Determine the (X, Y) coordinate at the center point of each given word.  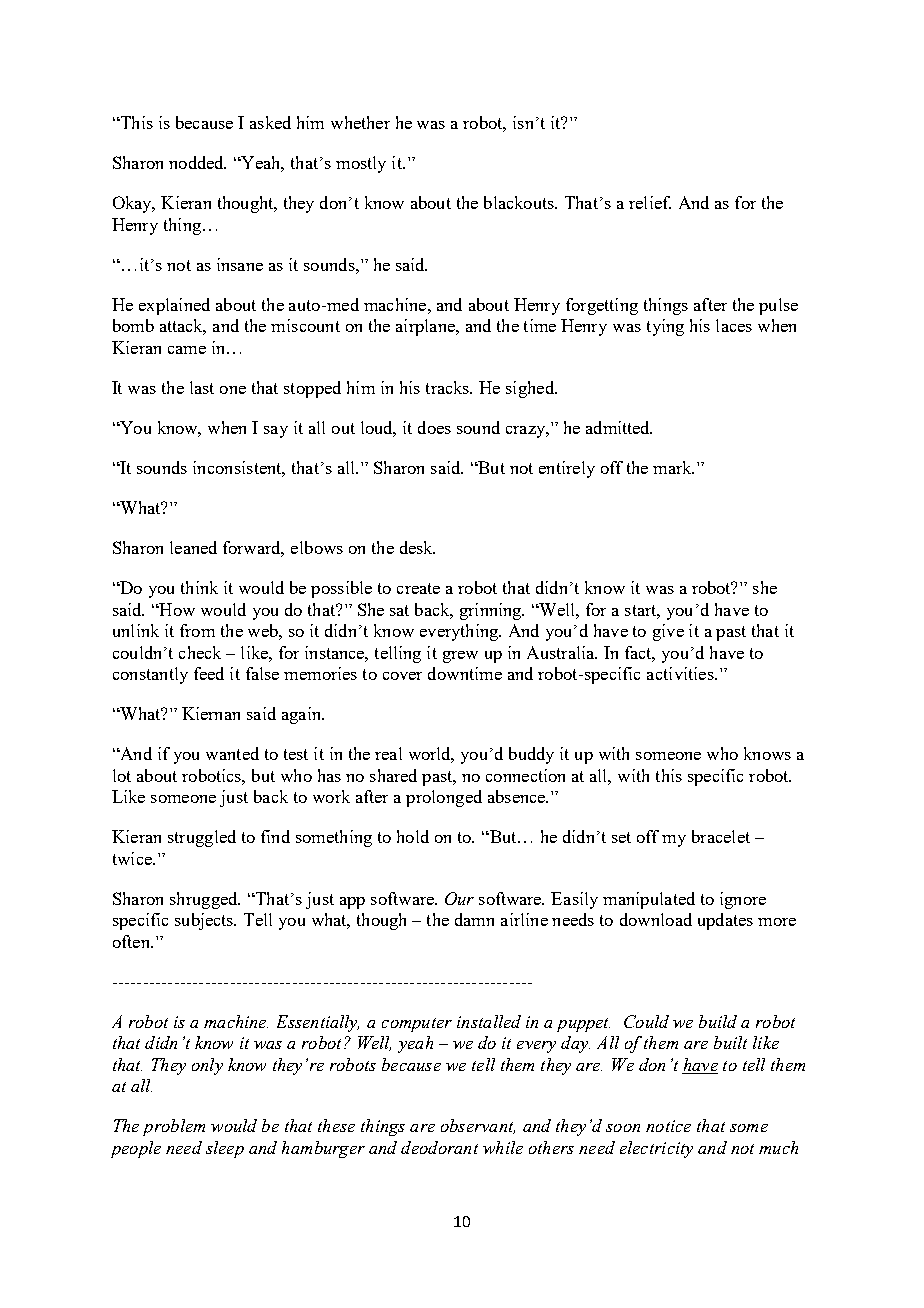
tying (665, 327)
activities (681, 673)
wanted (232, 753)
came (187, 350)
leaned (193, 547)
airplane (426, 327)
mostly (361, 164)
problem (174, 1127)
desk (417, 547)
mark (673, 467)
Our (459, 898)
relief (650, 202)
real (388, 753)
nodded (197, 162)
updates (725, 921)
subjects (205, 921)
